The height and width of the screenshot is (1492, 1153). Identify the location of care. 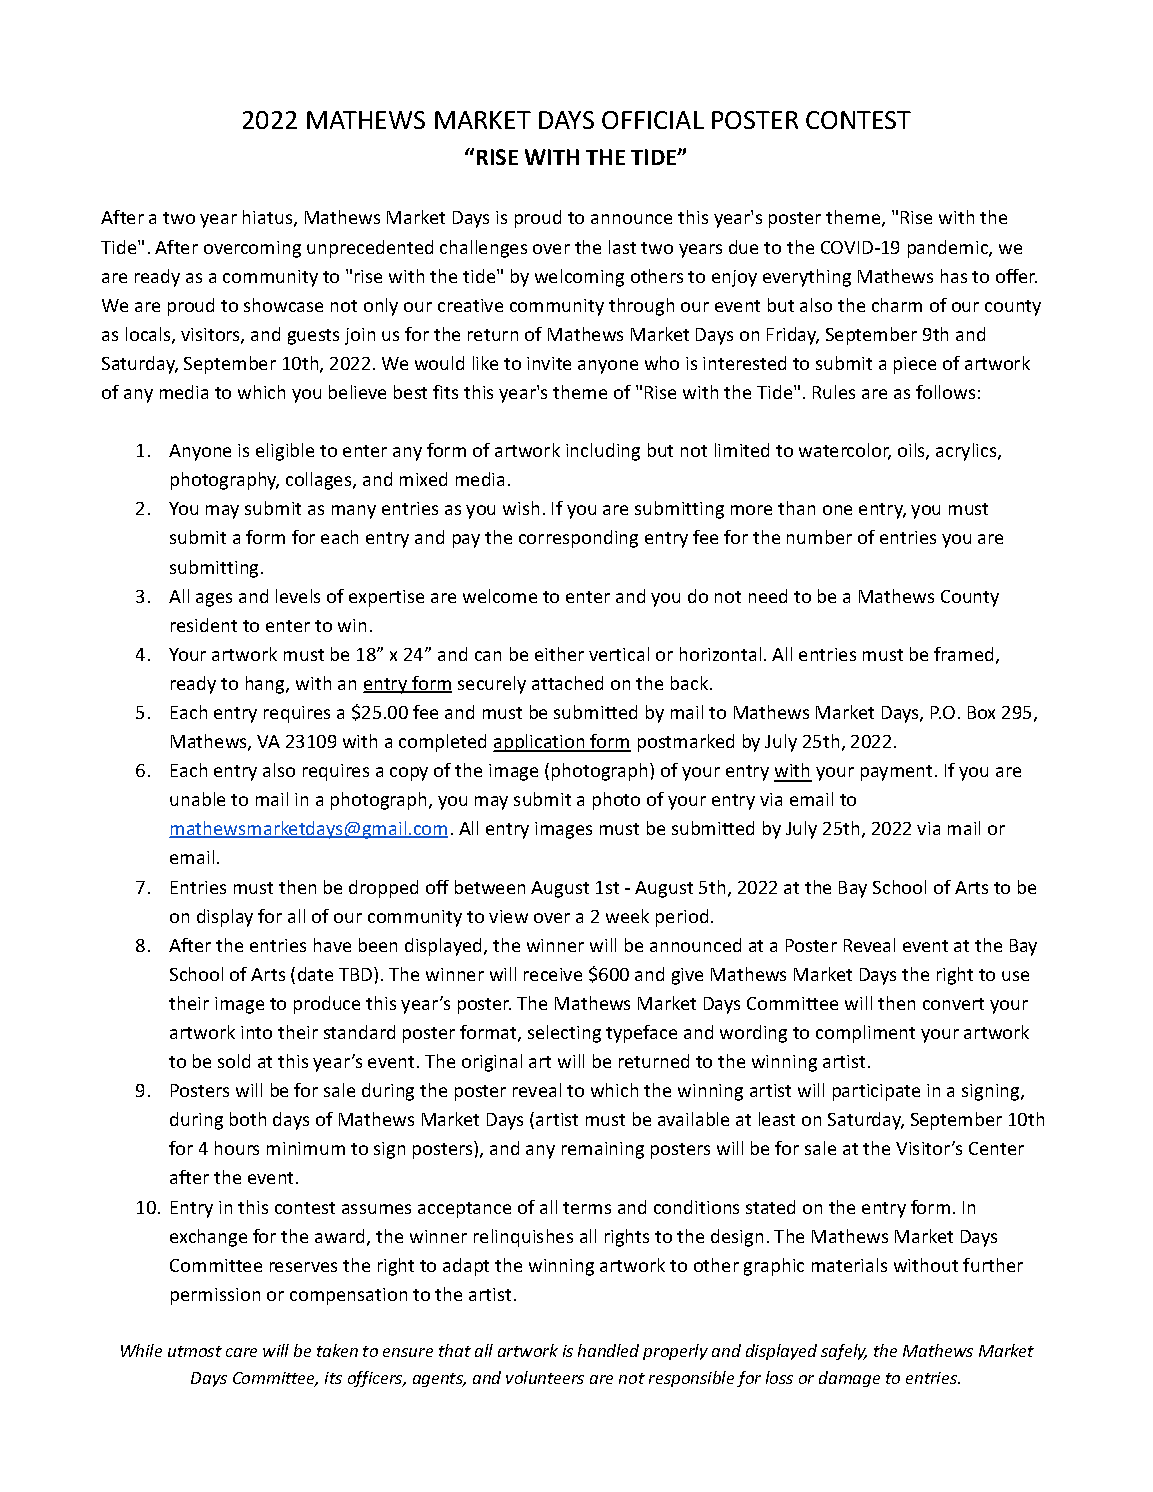
(241, 1352).
